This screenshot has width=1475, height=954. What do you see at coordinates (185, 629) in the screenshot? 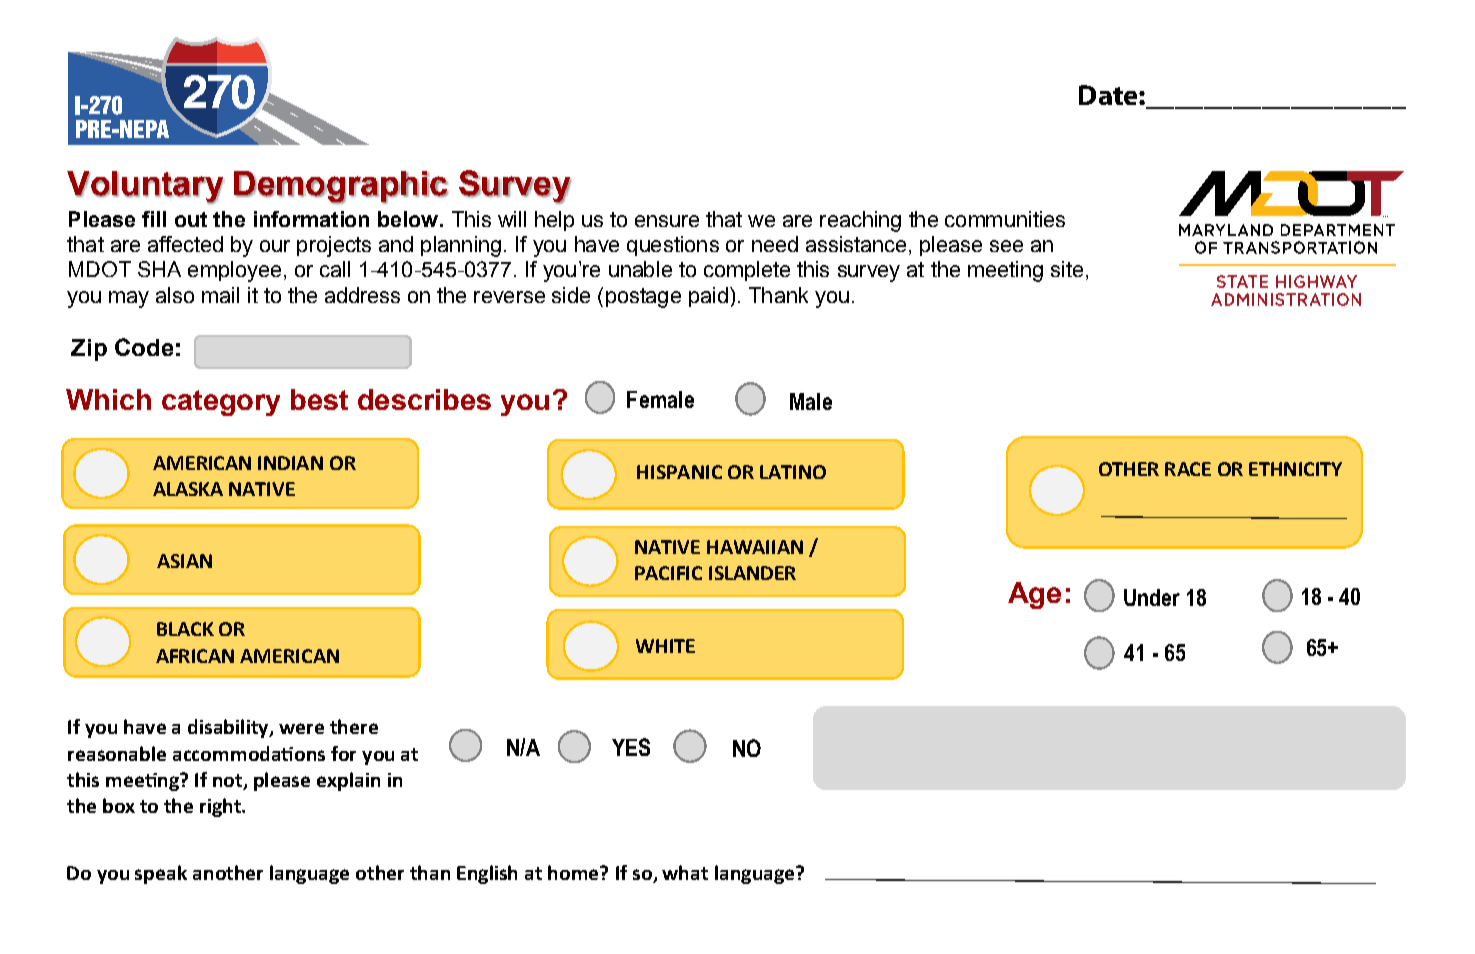
I see `BLACK` at bounding box center [185, 629].
